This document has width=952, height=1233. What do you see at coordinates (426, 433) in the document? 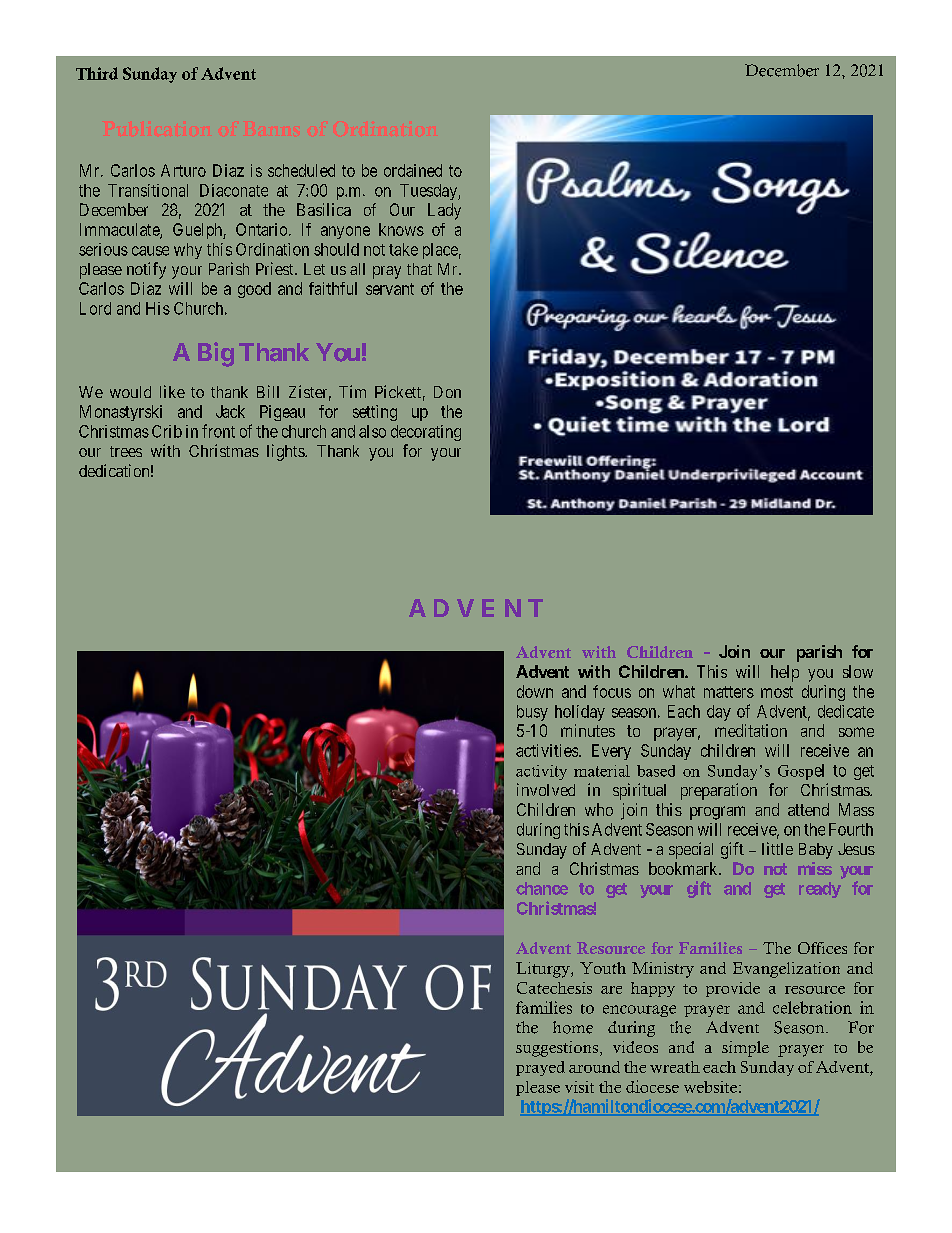
I see `decorating` at bounding box center [426, 433].
